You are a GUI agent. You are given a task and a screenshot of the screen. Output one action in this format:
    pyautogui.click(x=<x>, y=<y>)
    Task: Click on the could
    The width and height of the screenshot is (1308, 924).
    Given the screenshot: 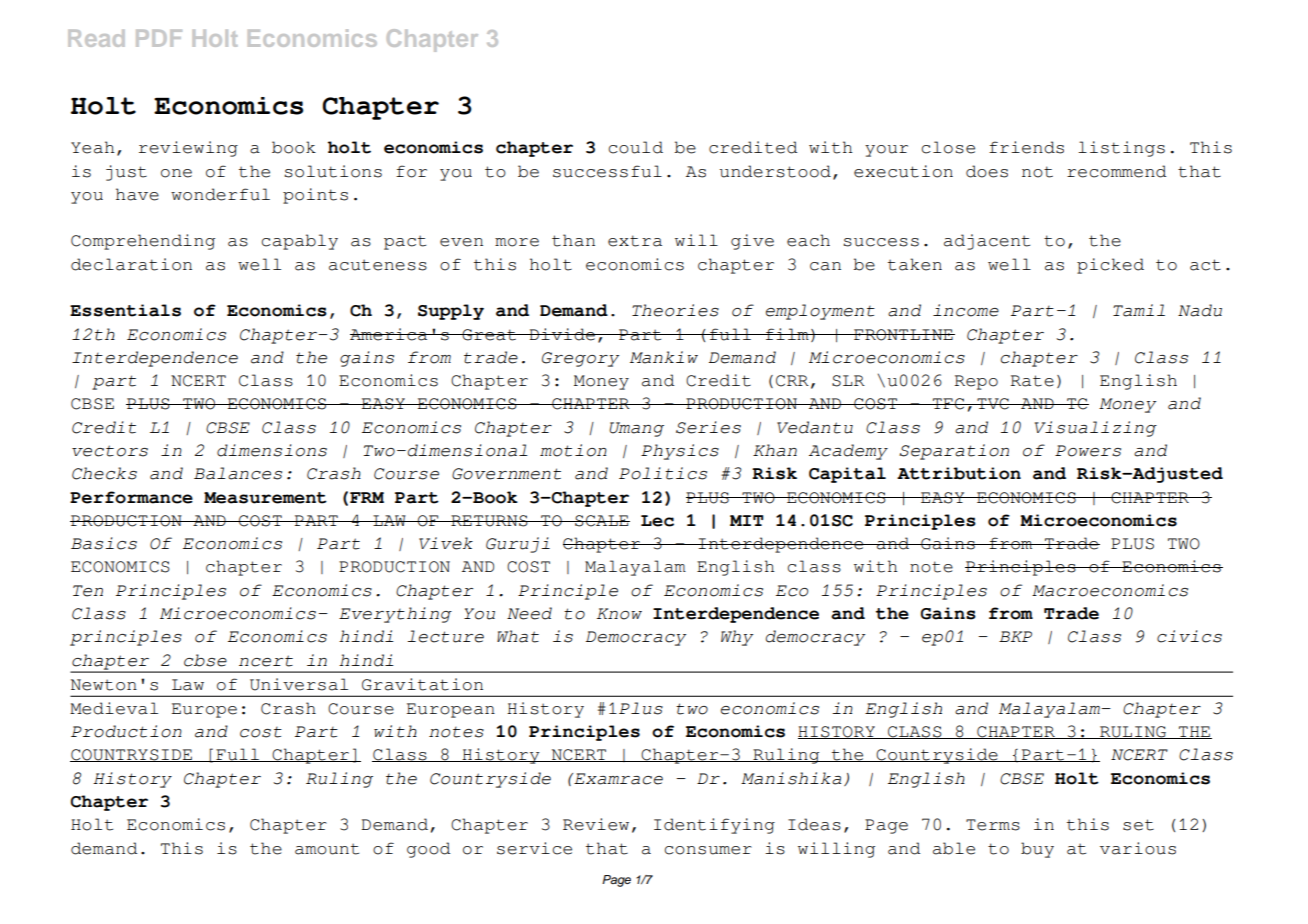 What is the action you would take?
    pyautogui.click(x=635, y=147)
